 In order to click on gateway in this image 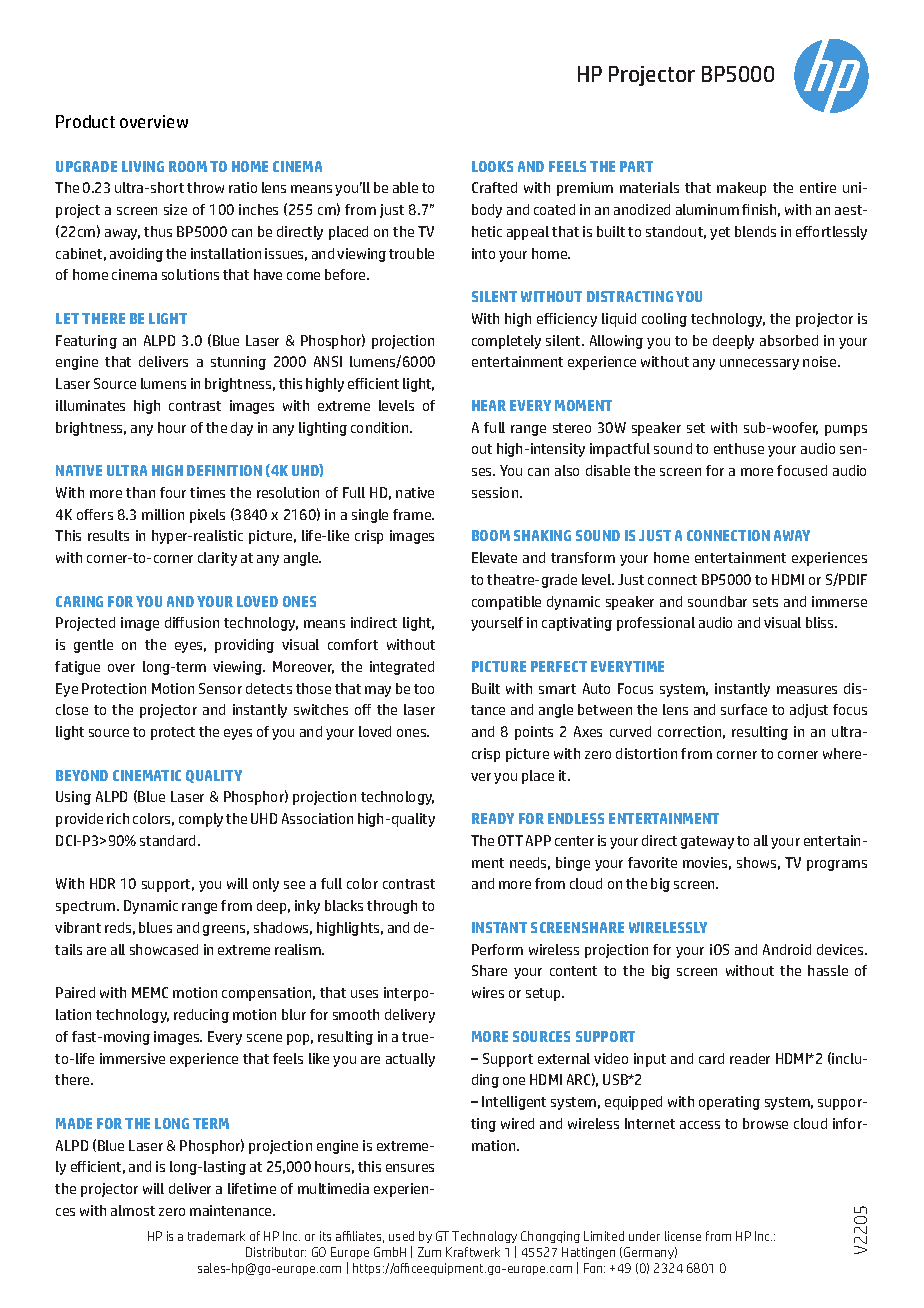, I will do `click(707, 842)`.
